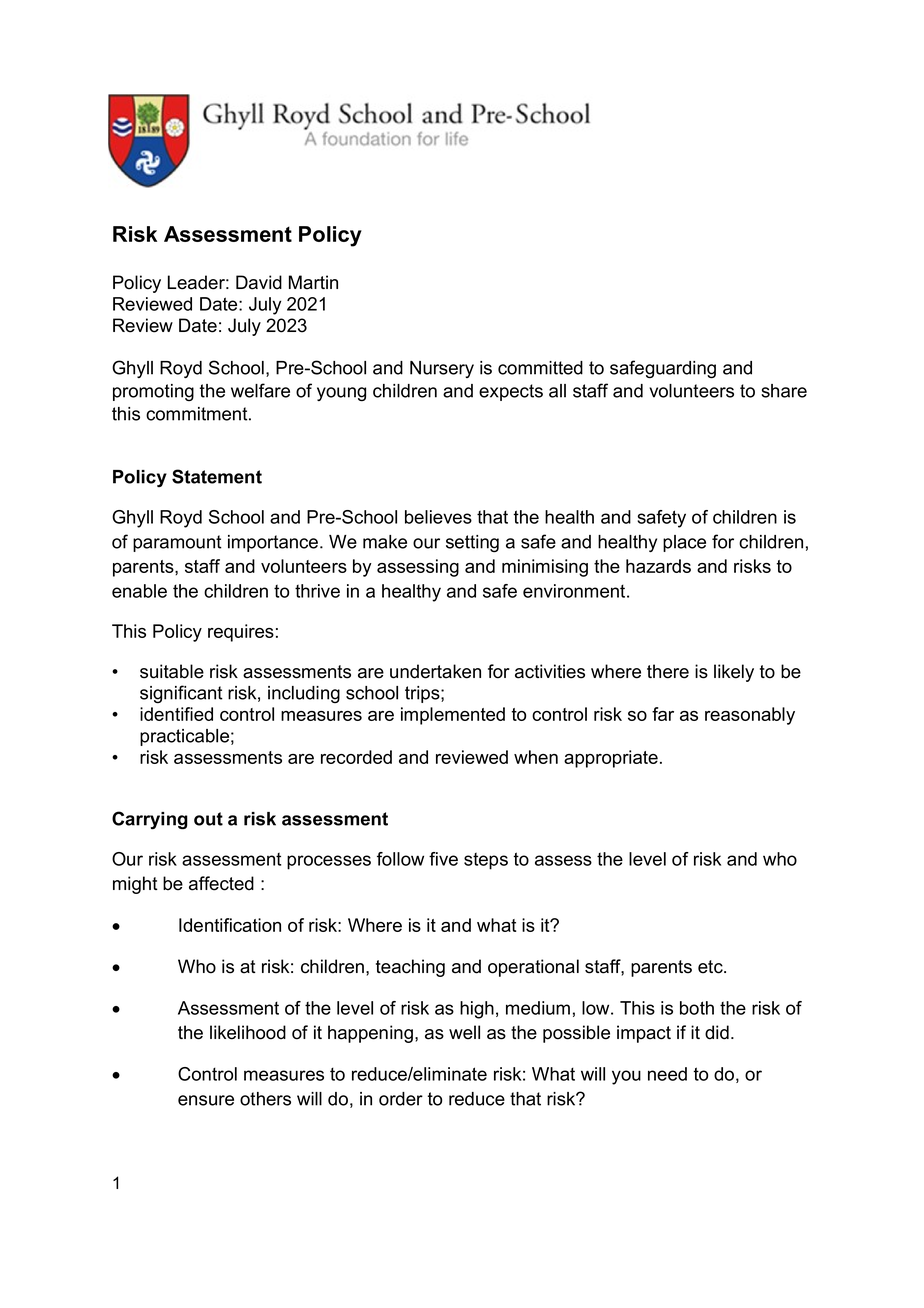  Describe the element at coordinates (784, 391) in the document. I see `share` at that location.
